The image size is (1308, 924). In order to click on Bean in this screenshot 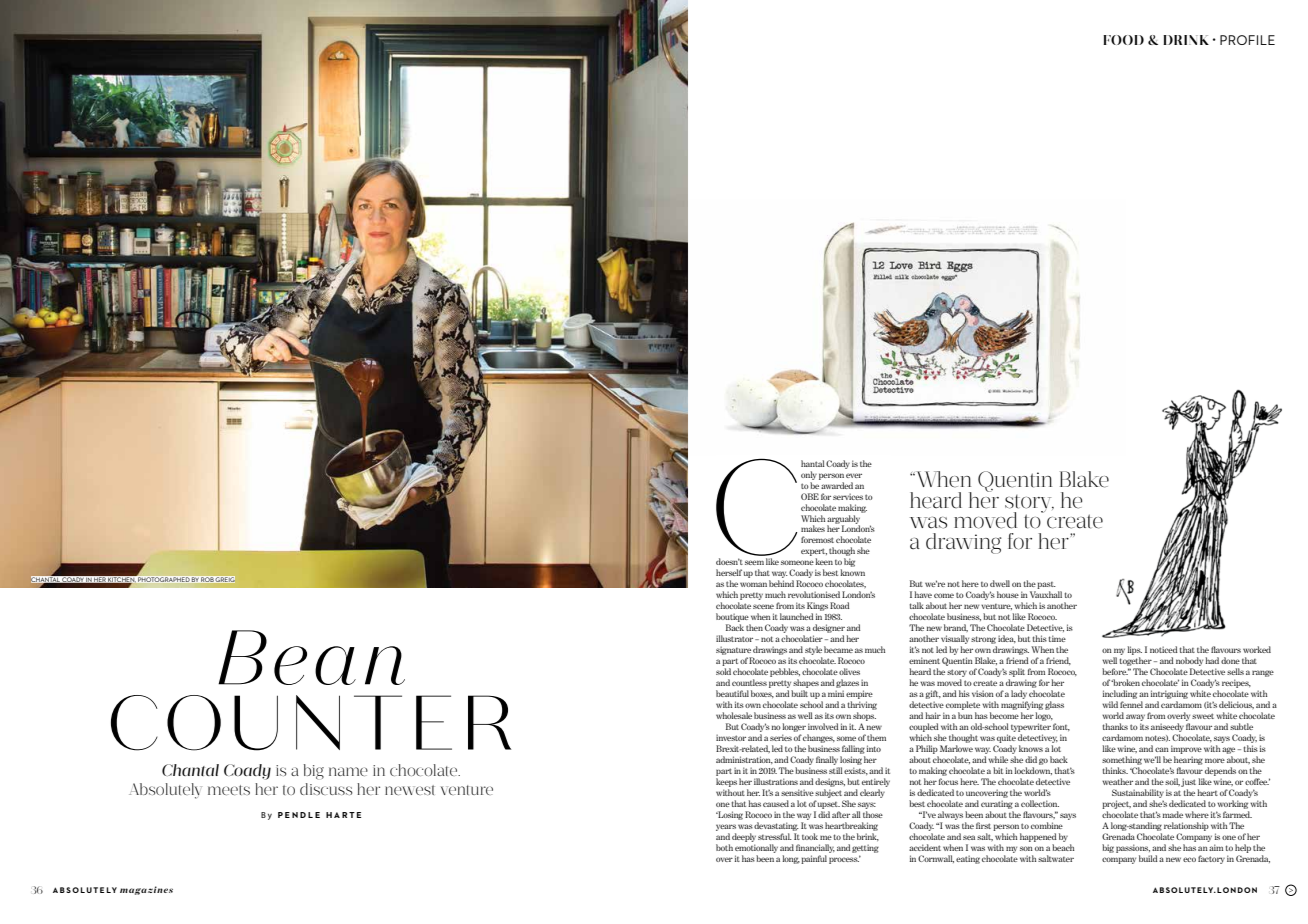, I will do `click(311, 657)`.
